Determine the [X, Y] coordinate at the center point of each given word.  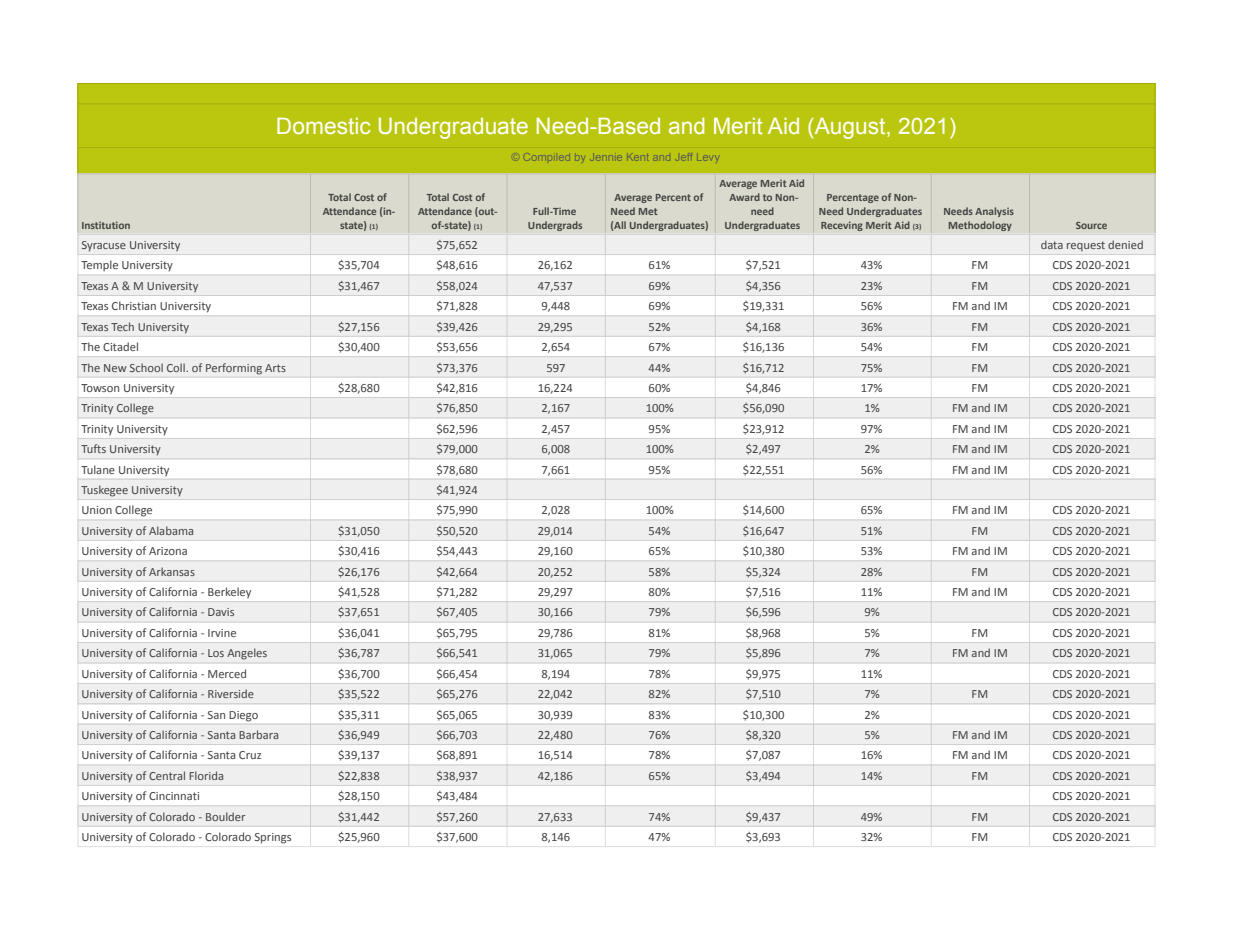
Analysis [994, 212]
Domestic [324, 126]
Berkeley [229, 592]
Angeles [247, 654]
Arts [275, 368]
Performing [234, 369]
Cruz [250, 755]
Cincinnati [174, 796]
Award [744, 197]
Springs [273, 838]
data [1052, 244]
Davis [221, 612]
